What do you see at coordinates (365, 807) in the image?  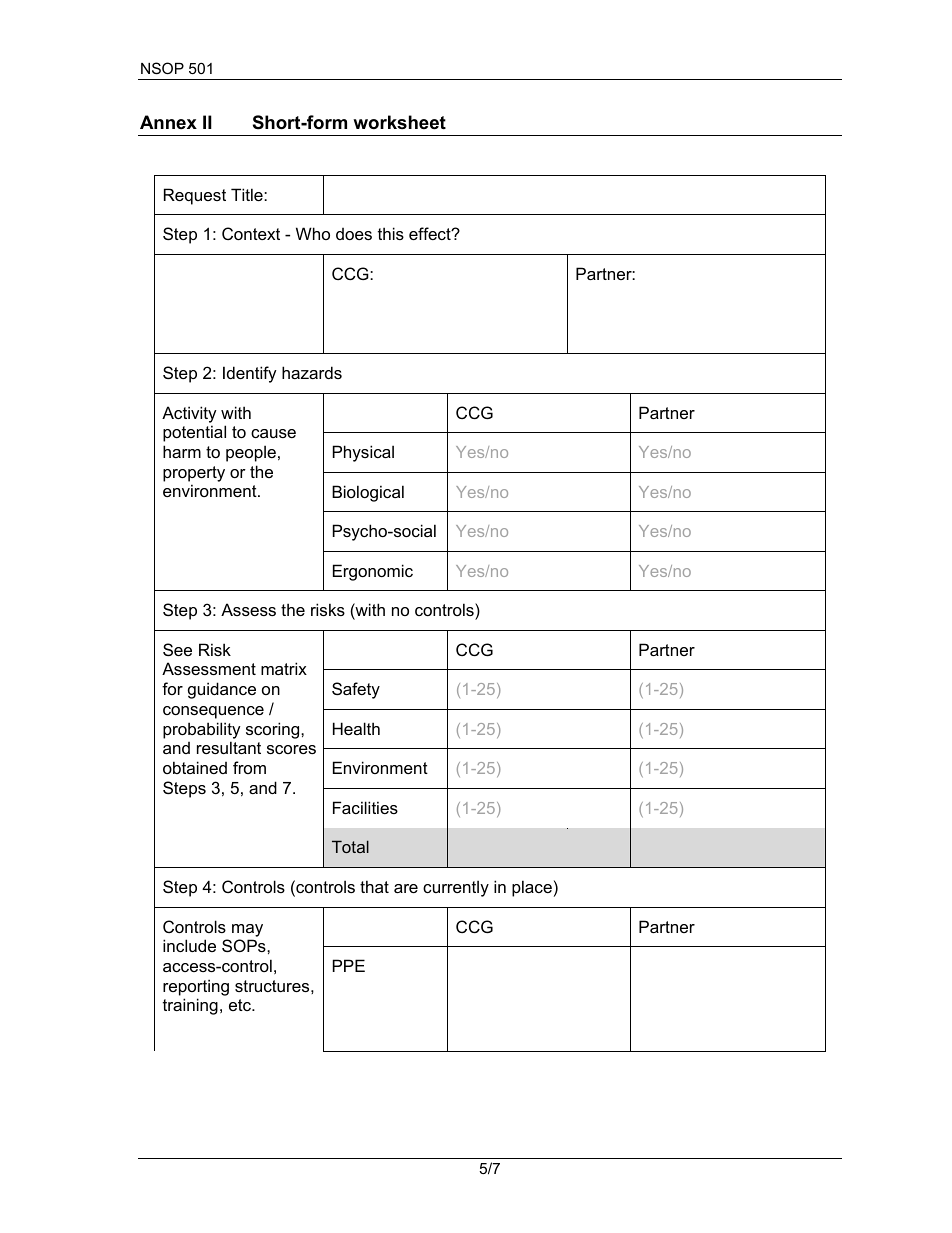 I see `Facilities` at bounding box center [365, 807].
